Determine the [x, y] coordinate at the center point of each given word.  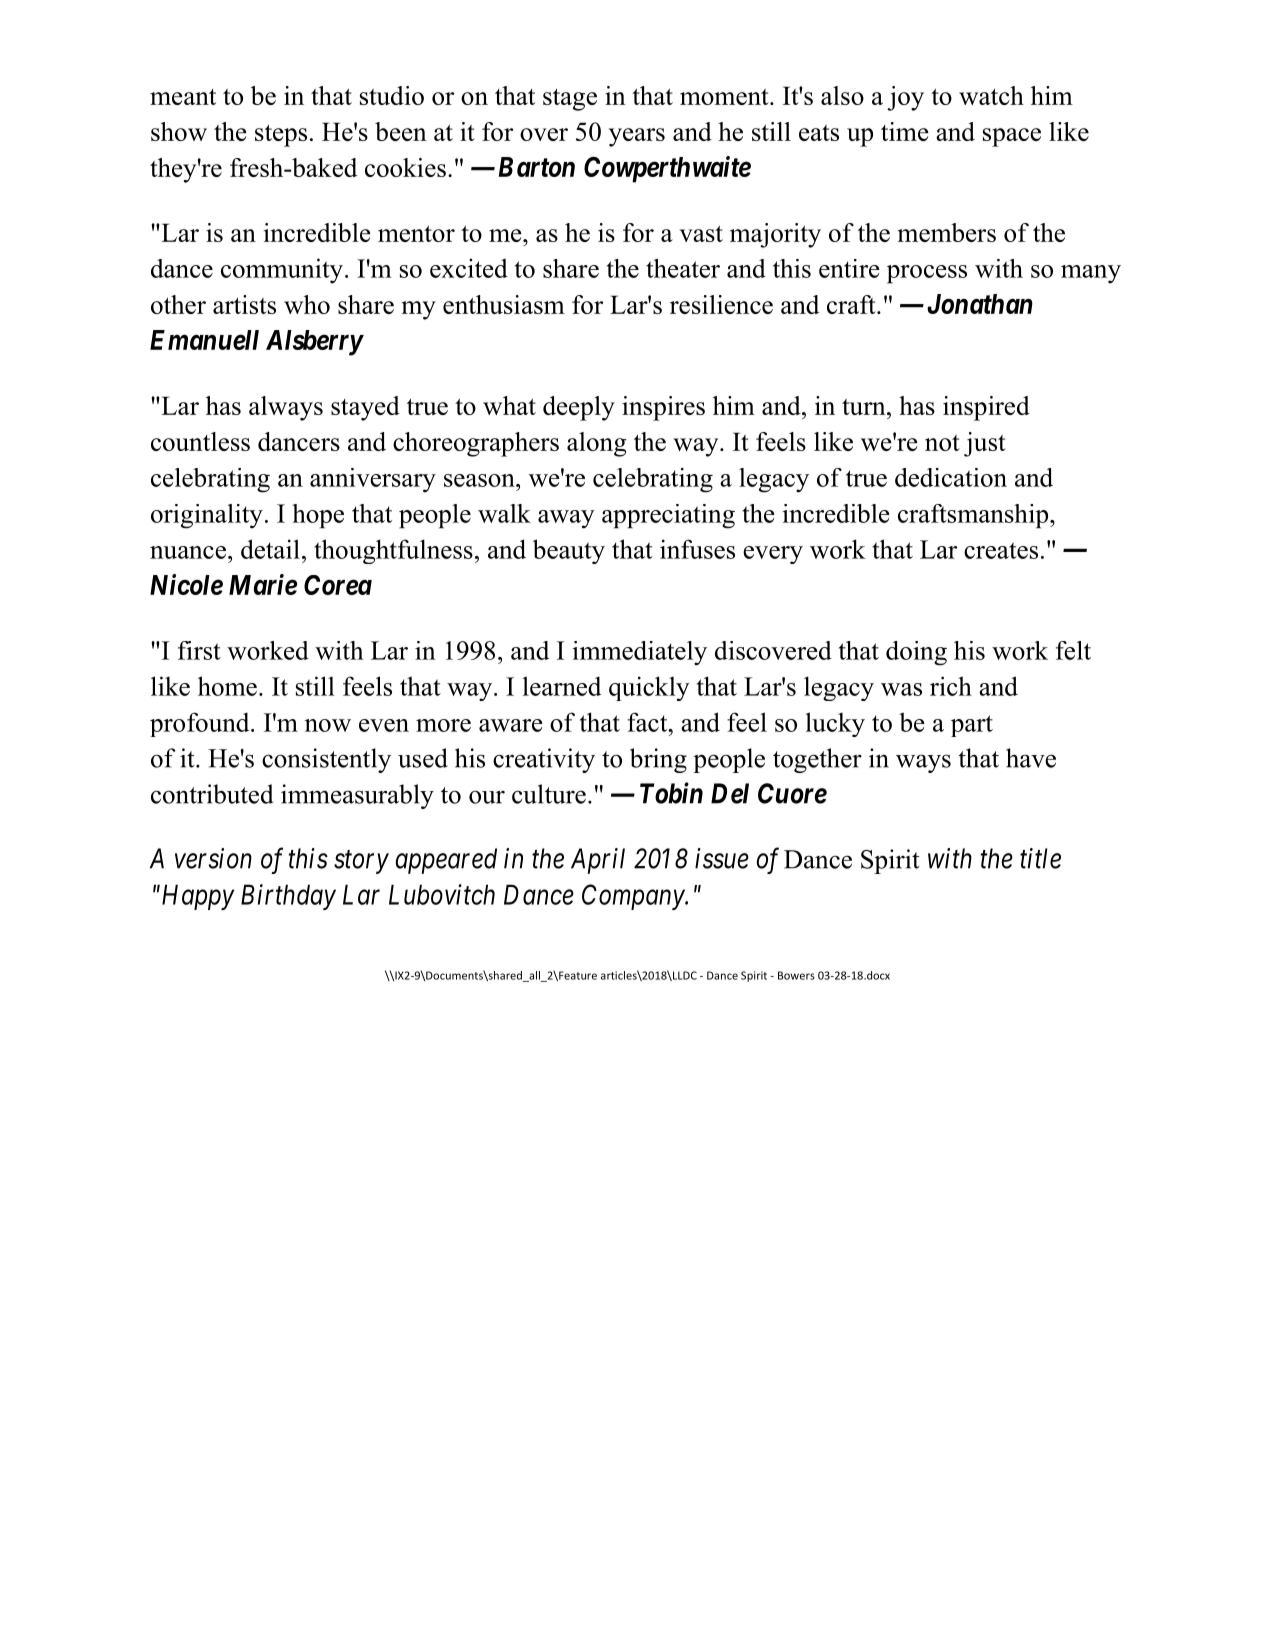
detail [270, 549]
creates [1001, 550]
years [637, 137]
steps [281, 136]
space [1012, 137]
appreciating [668, 516]
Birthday [288, 897]
